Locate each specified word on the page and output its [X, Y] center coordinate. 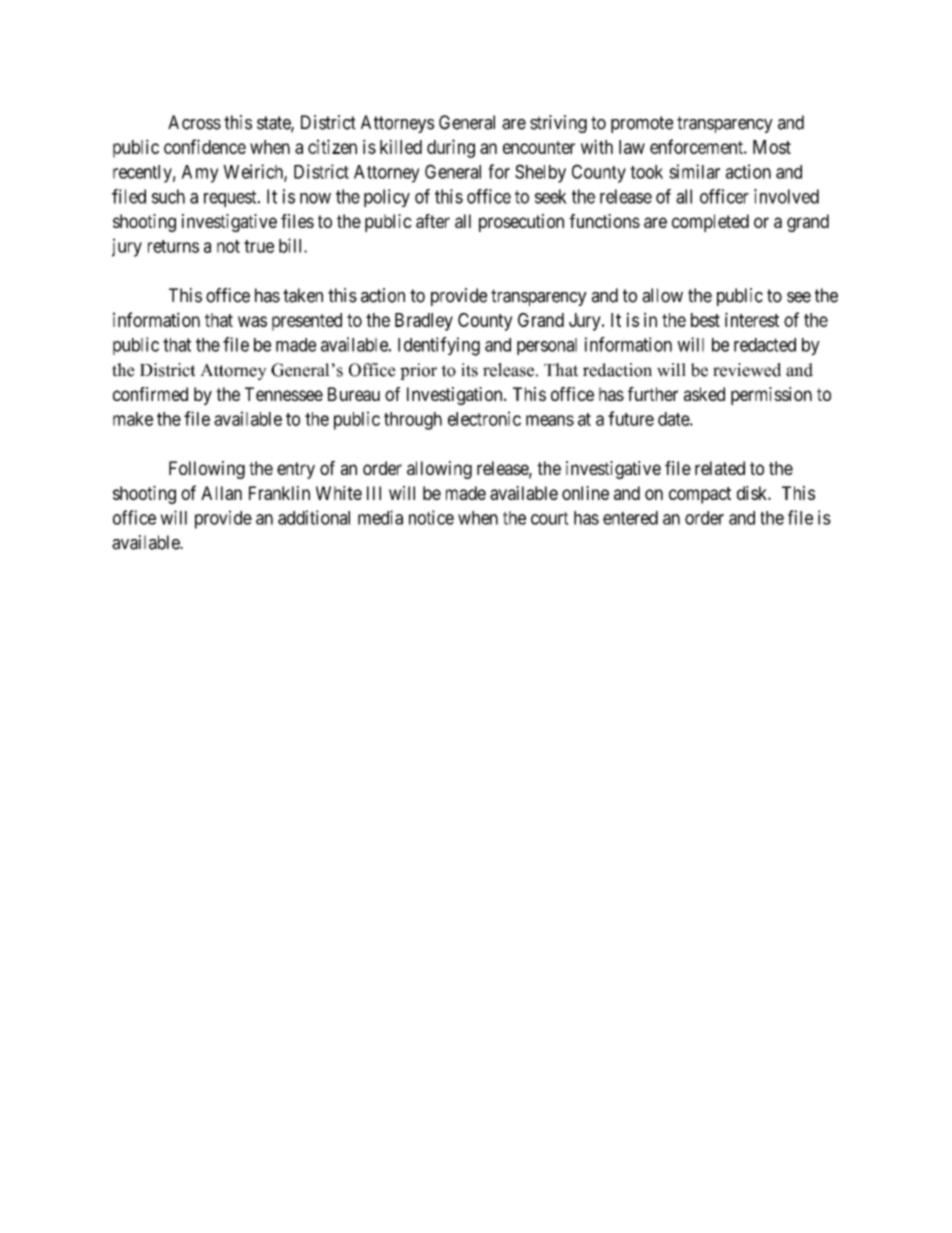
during [451, 148]
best [705, 320]
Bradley [424, 322]
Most [772, 147]
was [252, 321]
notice [431, 517]
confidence [205, 146]
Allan [221, 493]
